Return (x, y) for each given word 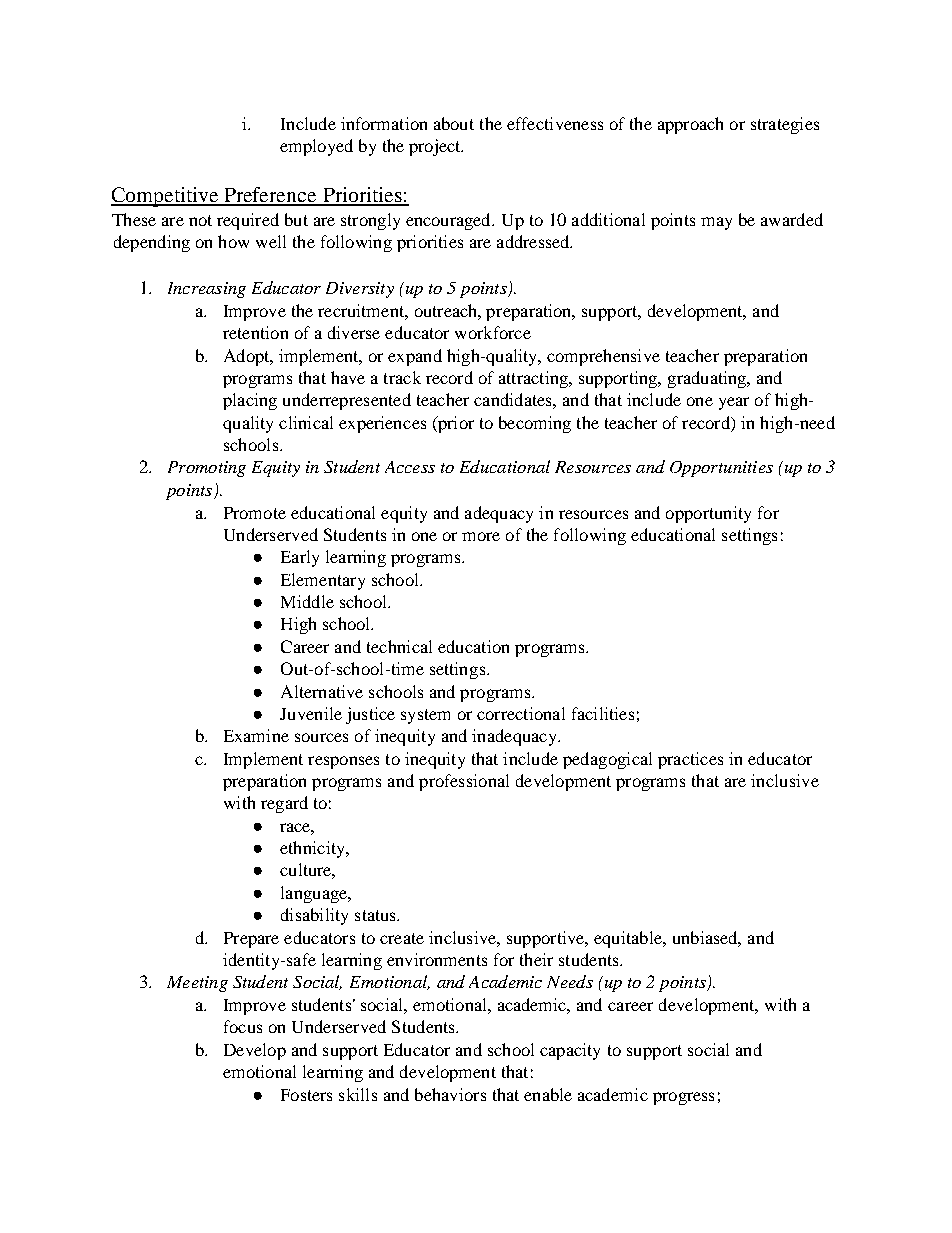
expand (415, 357)
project (436, 147)
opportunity (708, 514)
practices (690, 760)
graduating (708, 379)
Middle (307, 601)
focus (243, 1026)
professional (464, 782)
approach (690, 125)
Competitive (166, 197)
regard (284, 804)
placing (250, 401)
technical (399, 646)
